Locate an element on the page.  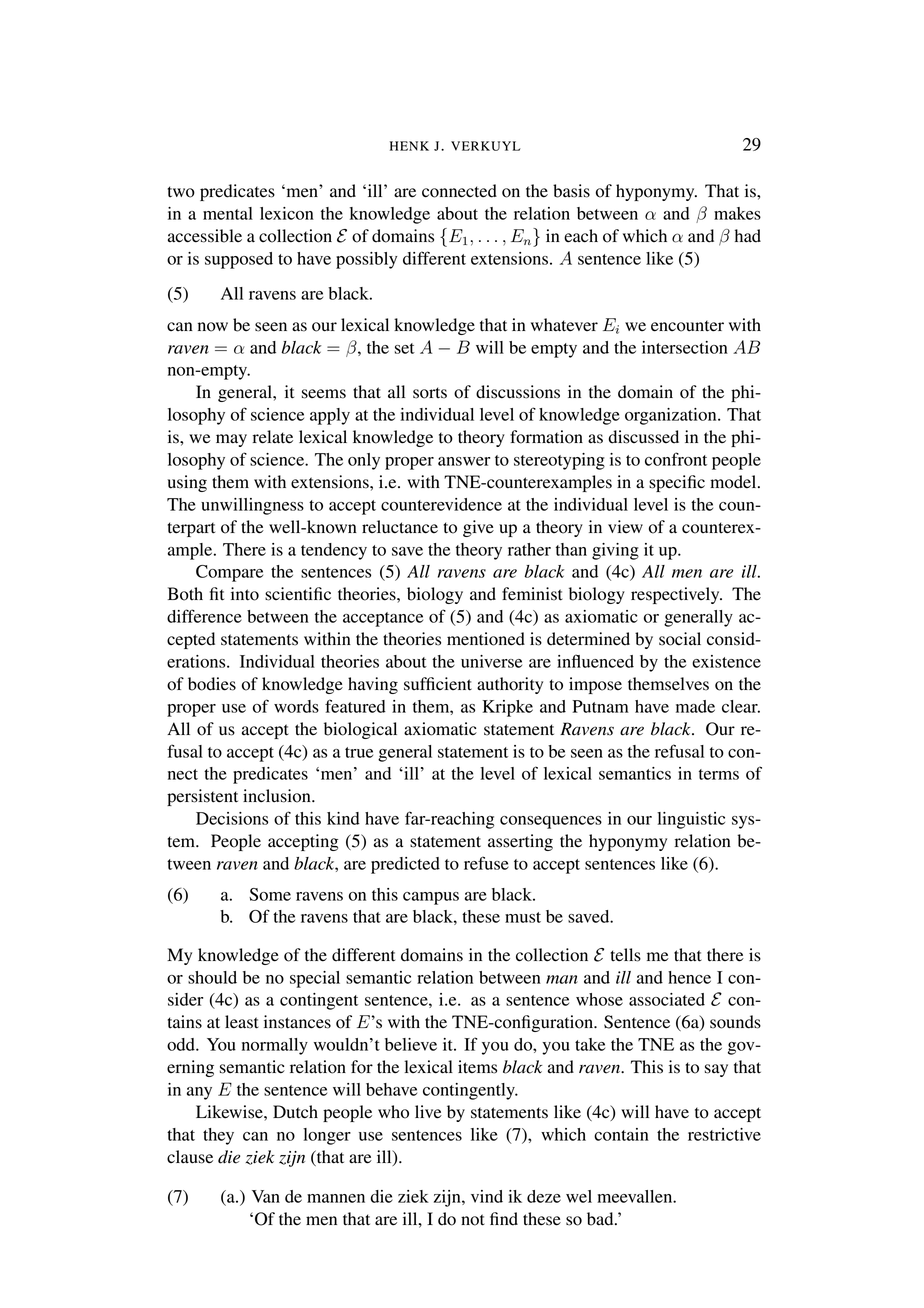
HENK is located at coordinates (409, 146).
